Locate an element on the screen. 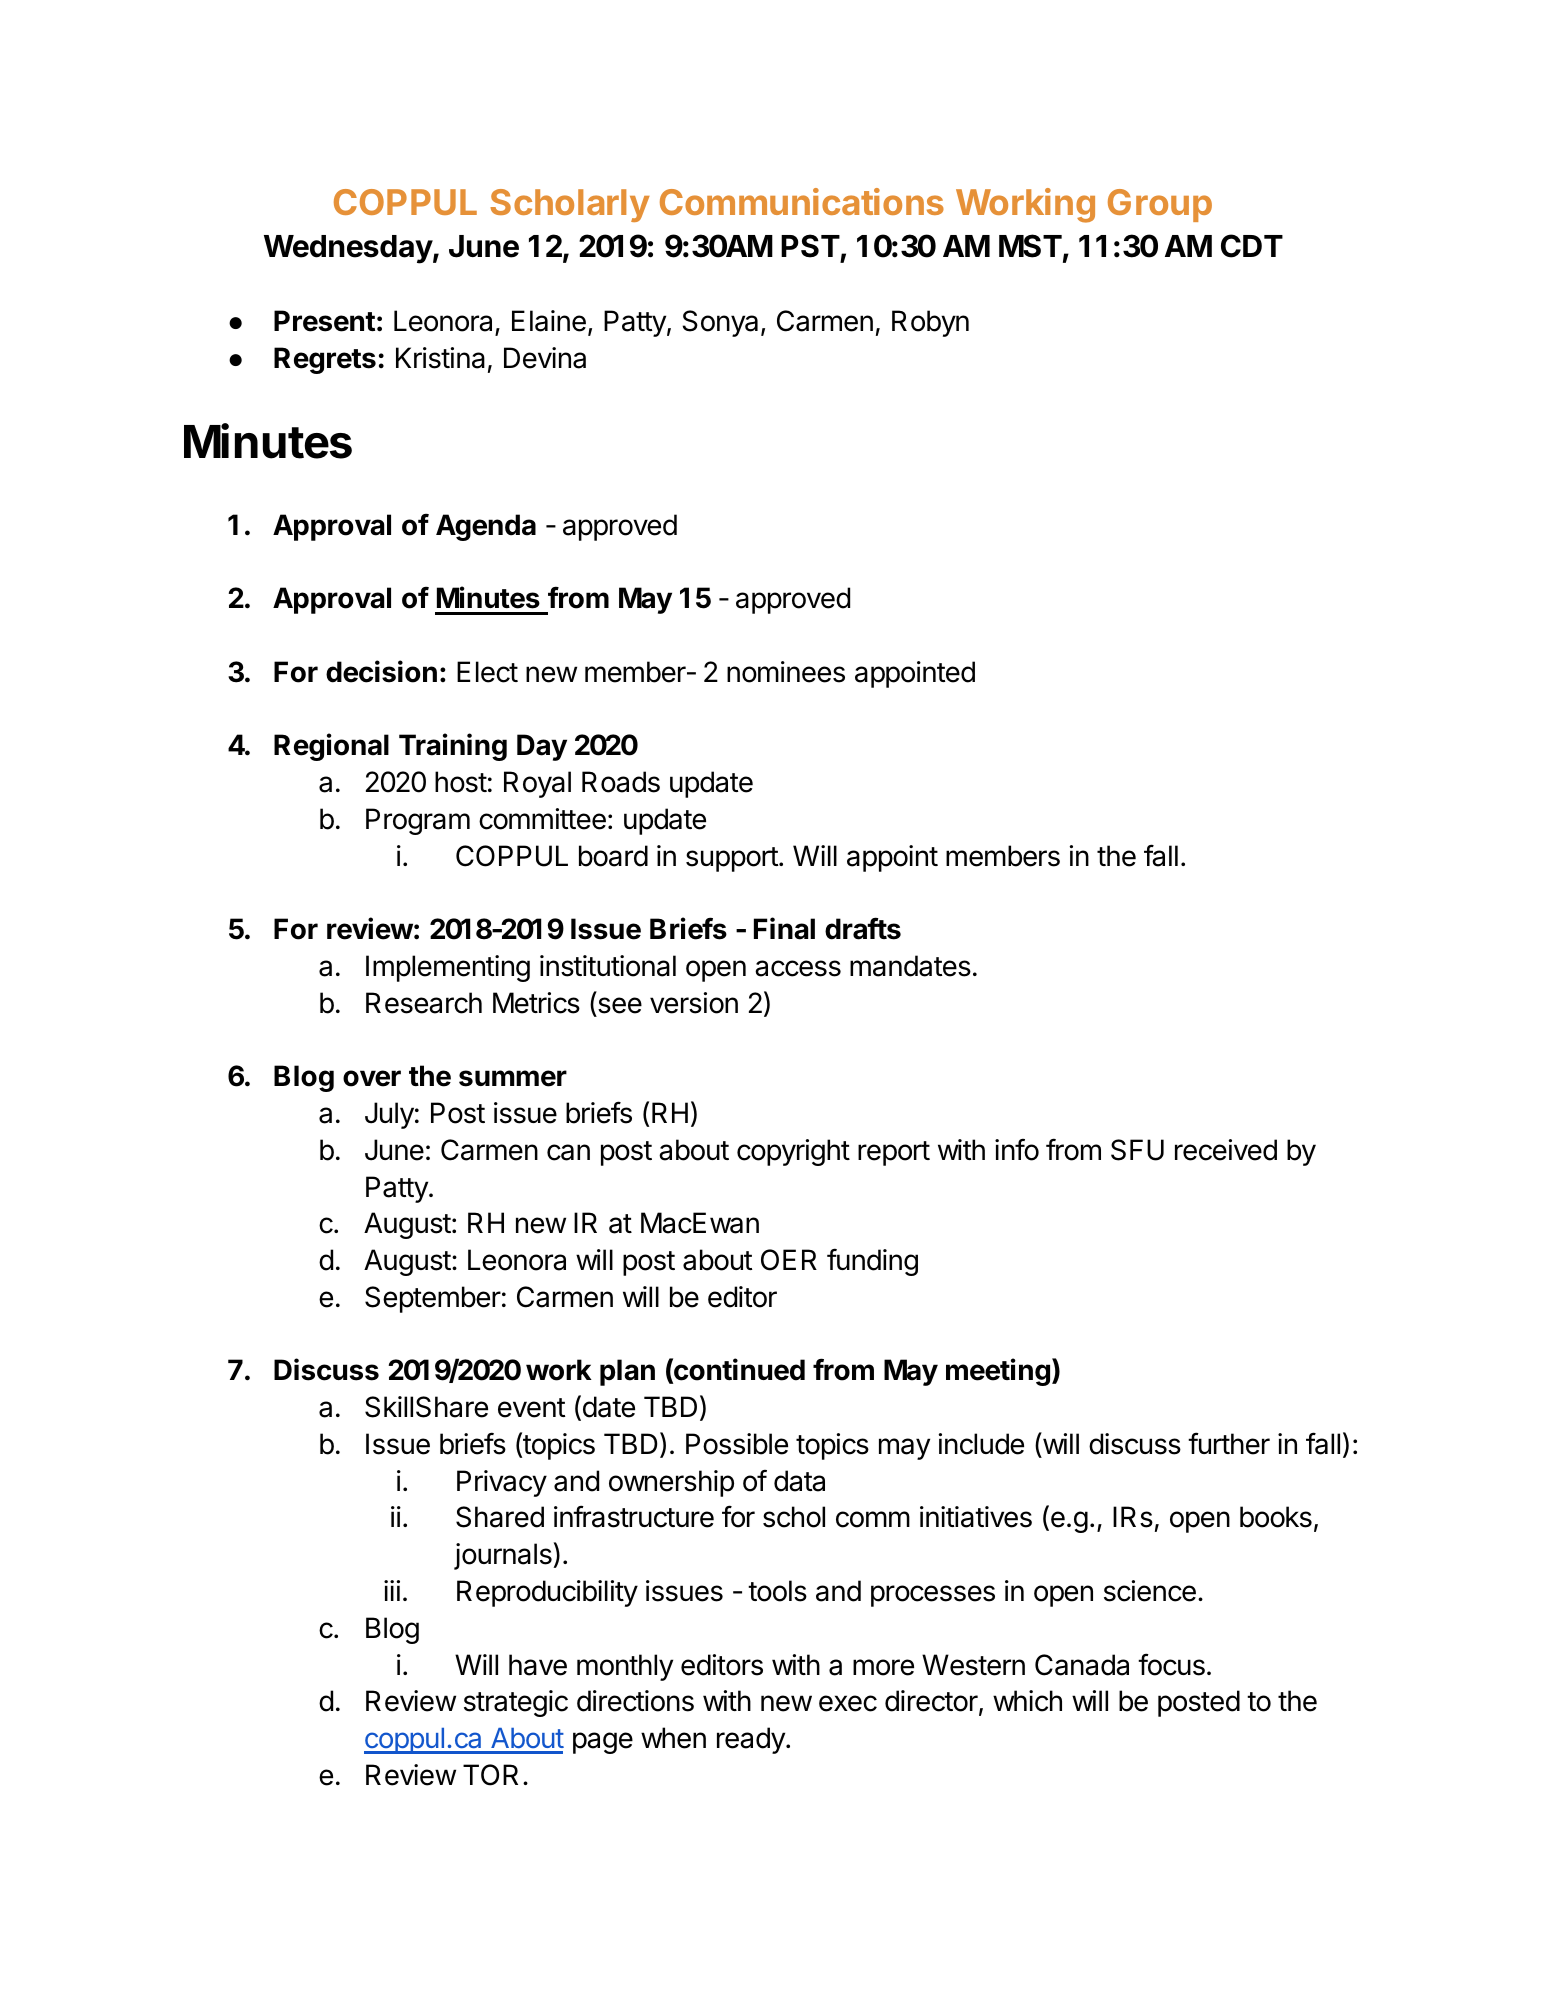  strategic is located at coordinates (516, 1703).
